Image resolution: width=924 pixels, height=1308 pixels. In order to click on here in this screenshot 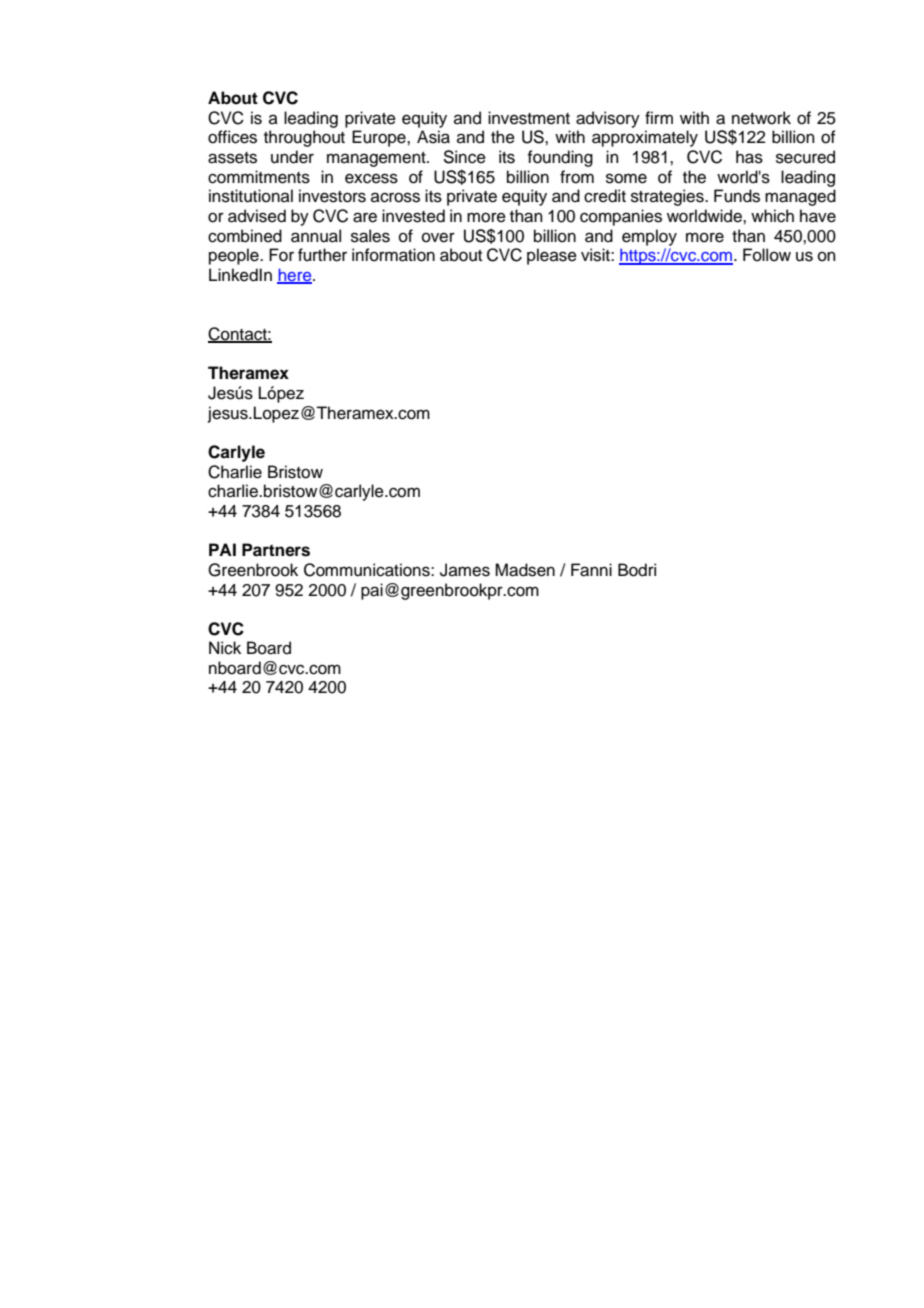, I will do `click(295, 276)`.
